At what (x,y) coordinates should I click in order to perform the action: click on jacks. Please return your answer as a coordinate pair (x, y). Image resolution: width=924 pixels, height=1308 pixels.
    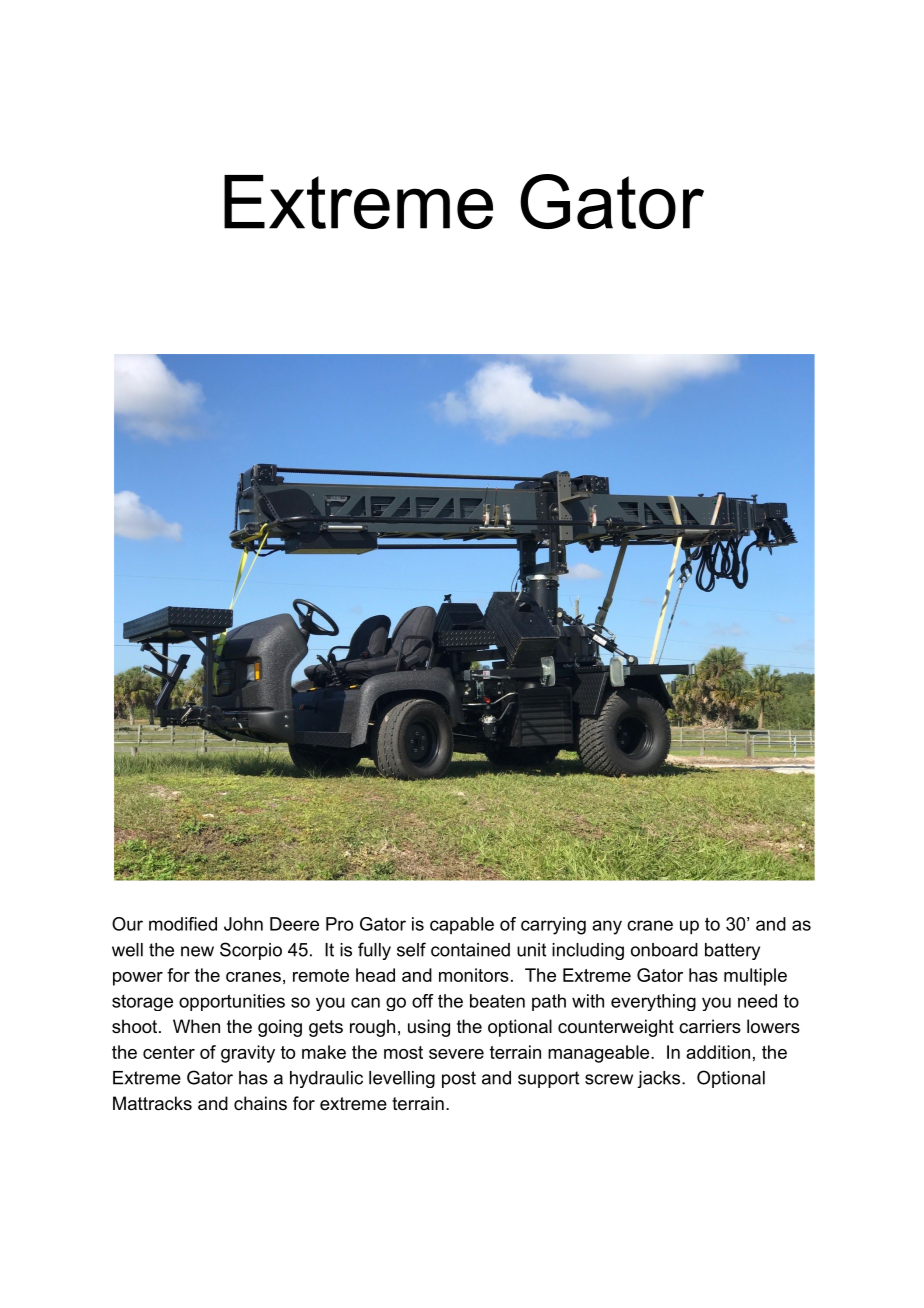
    Looking at the image, I should click on (658, 1079).
